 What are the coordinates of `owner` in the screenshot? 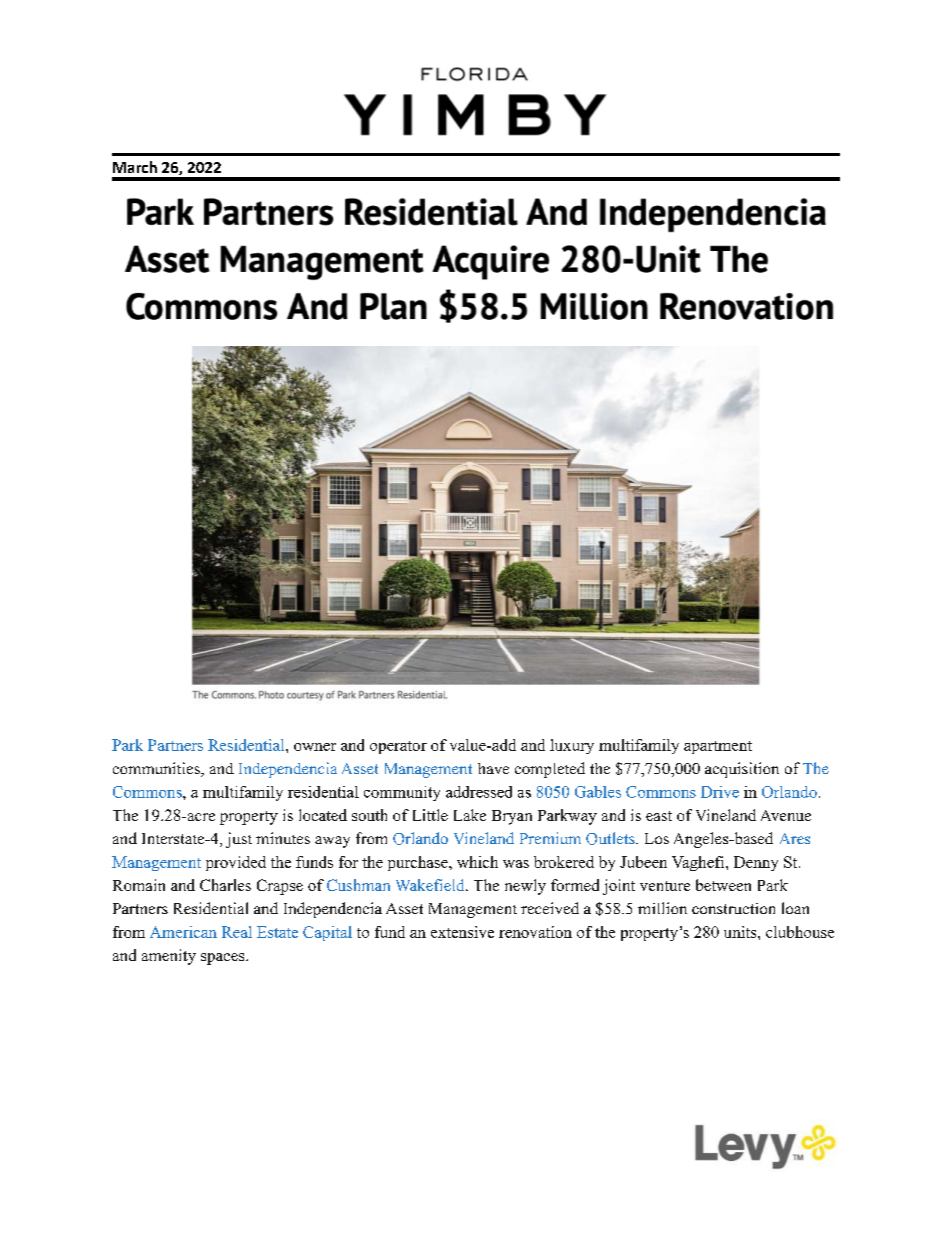 It's located at (315, 747).
